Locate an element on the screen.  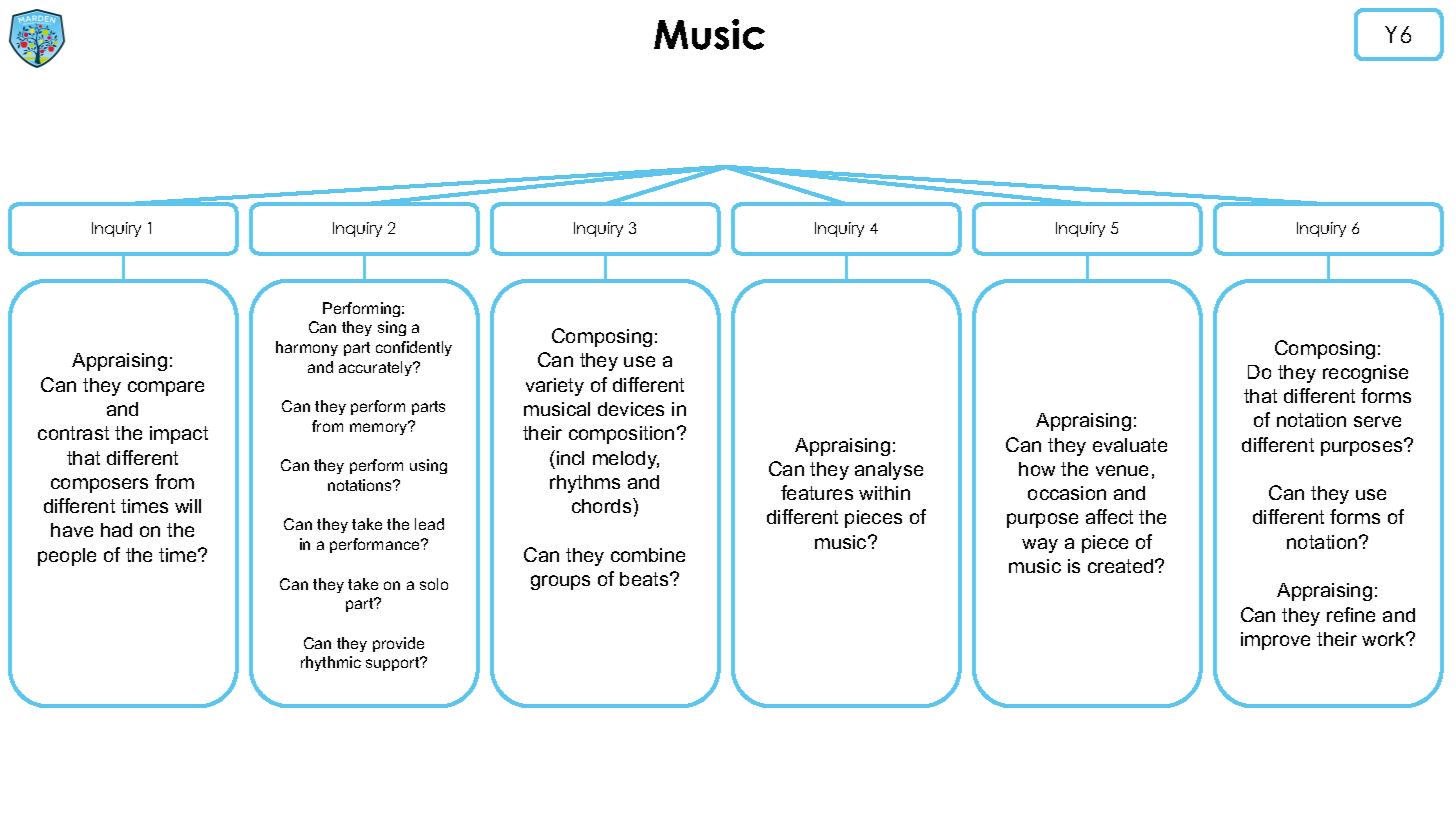
venue is located at coordinates (1122, 470).
